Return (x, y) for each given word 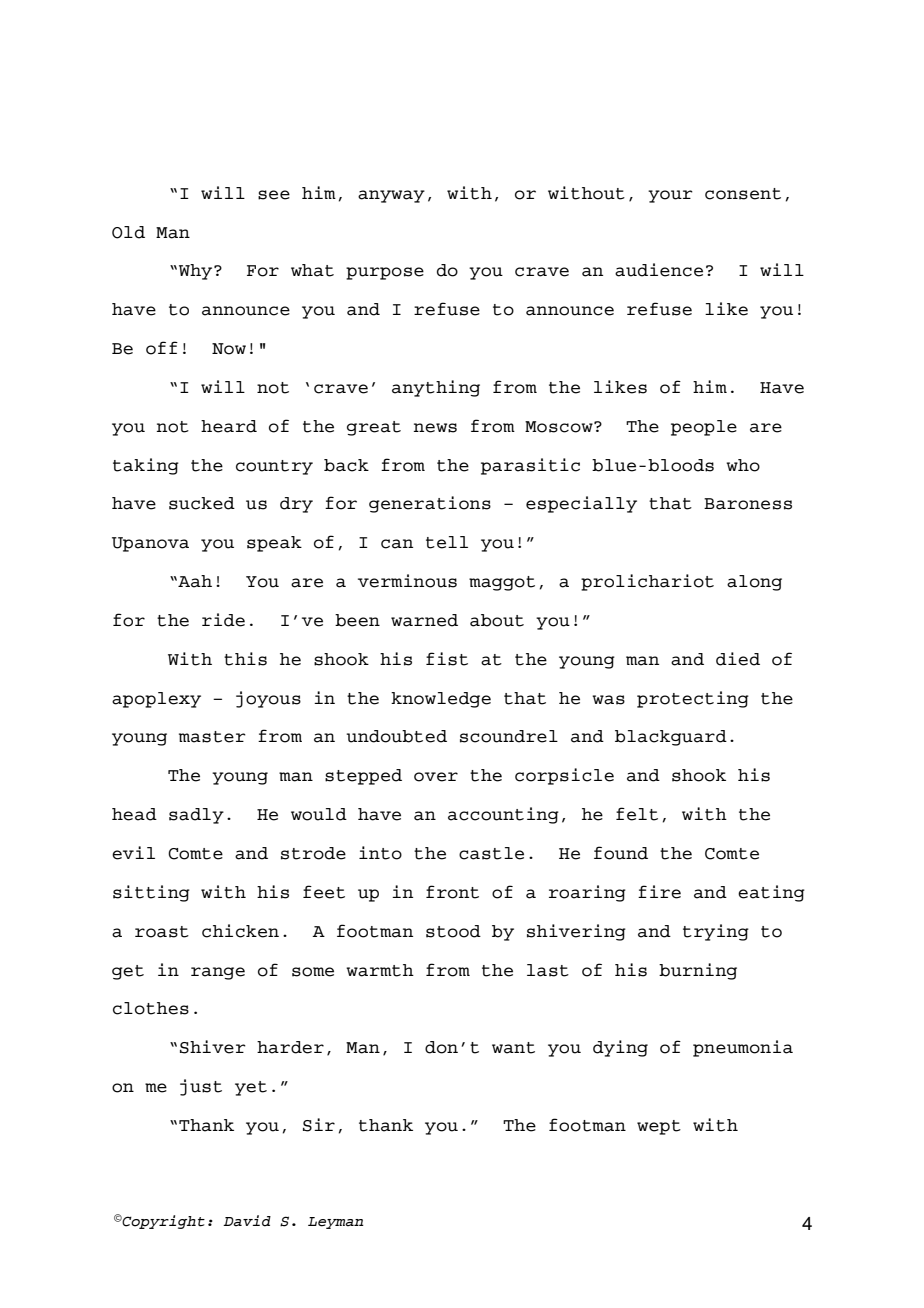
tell (447, 542)
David (247, 1221)
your (670, 196)
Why (197, 272)
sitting (151, 893)
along (754, 583)
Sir (319, 1125)
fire (659, 892)
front (452, 892)
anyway (391, 196)
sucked (202, 503)
